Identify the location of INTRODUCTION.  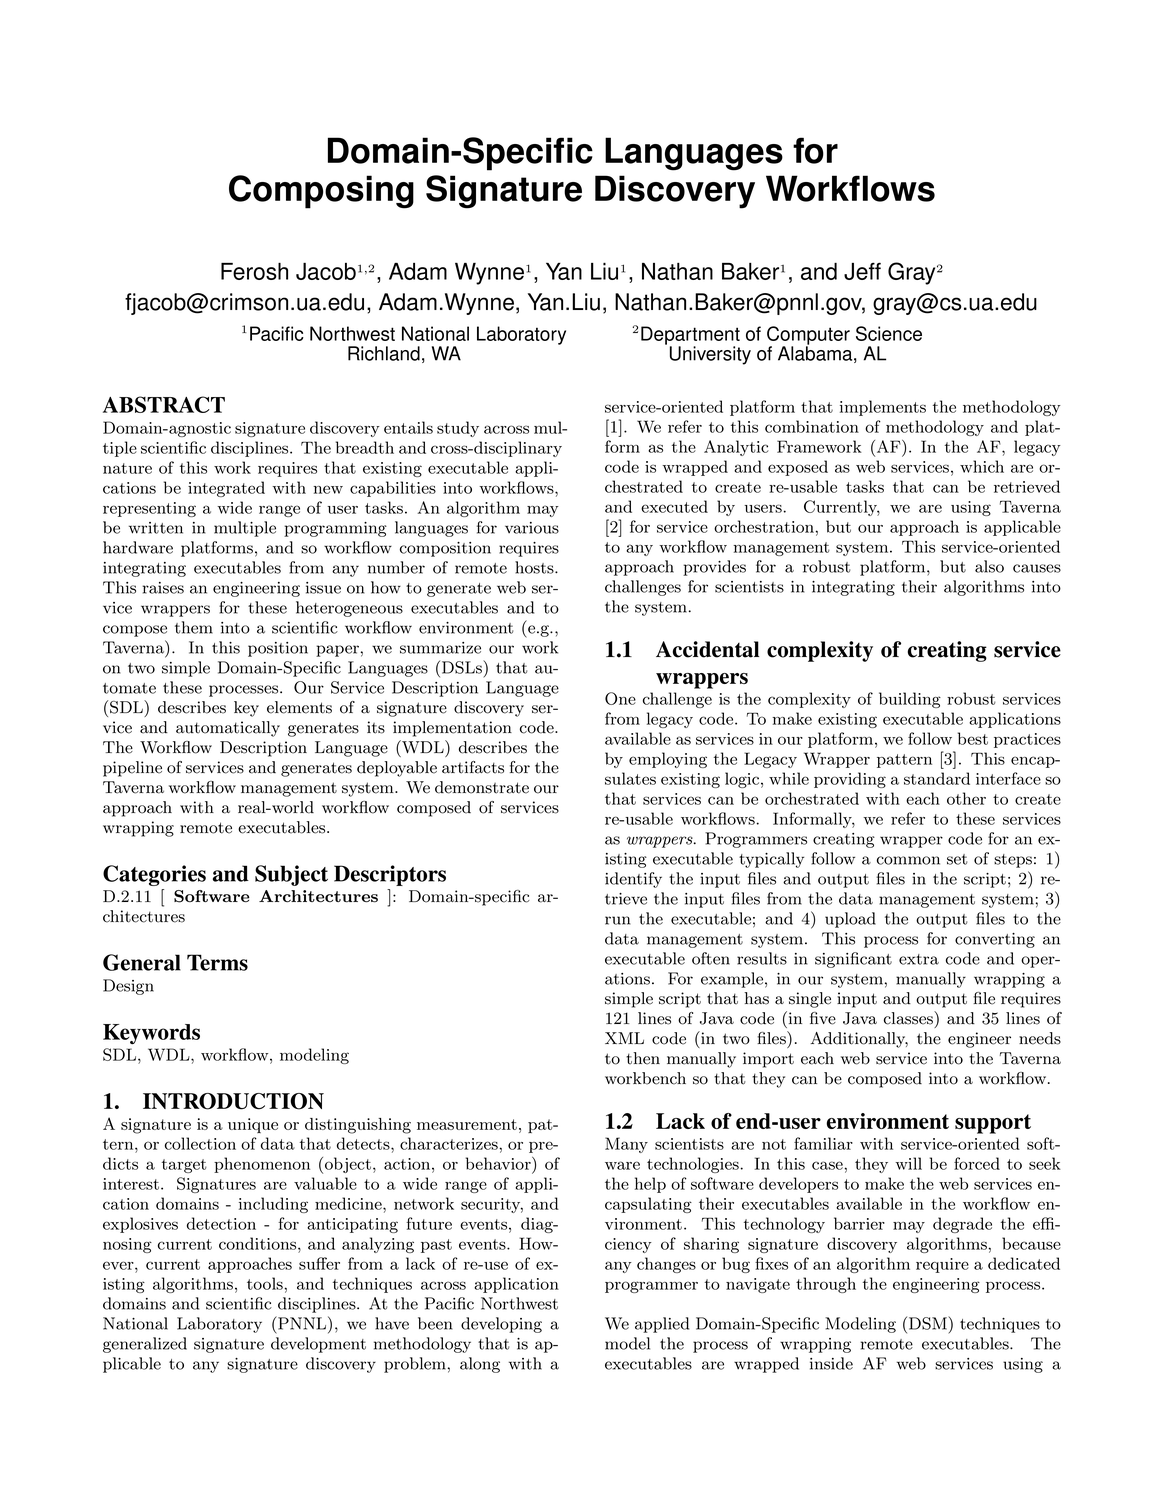
(233, 1101).
